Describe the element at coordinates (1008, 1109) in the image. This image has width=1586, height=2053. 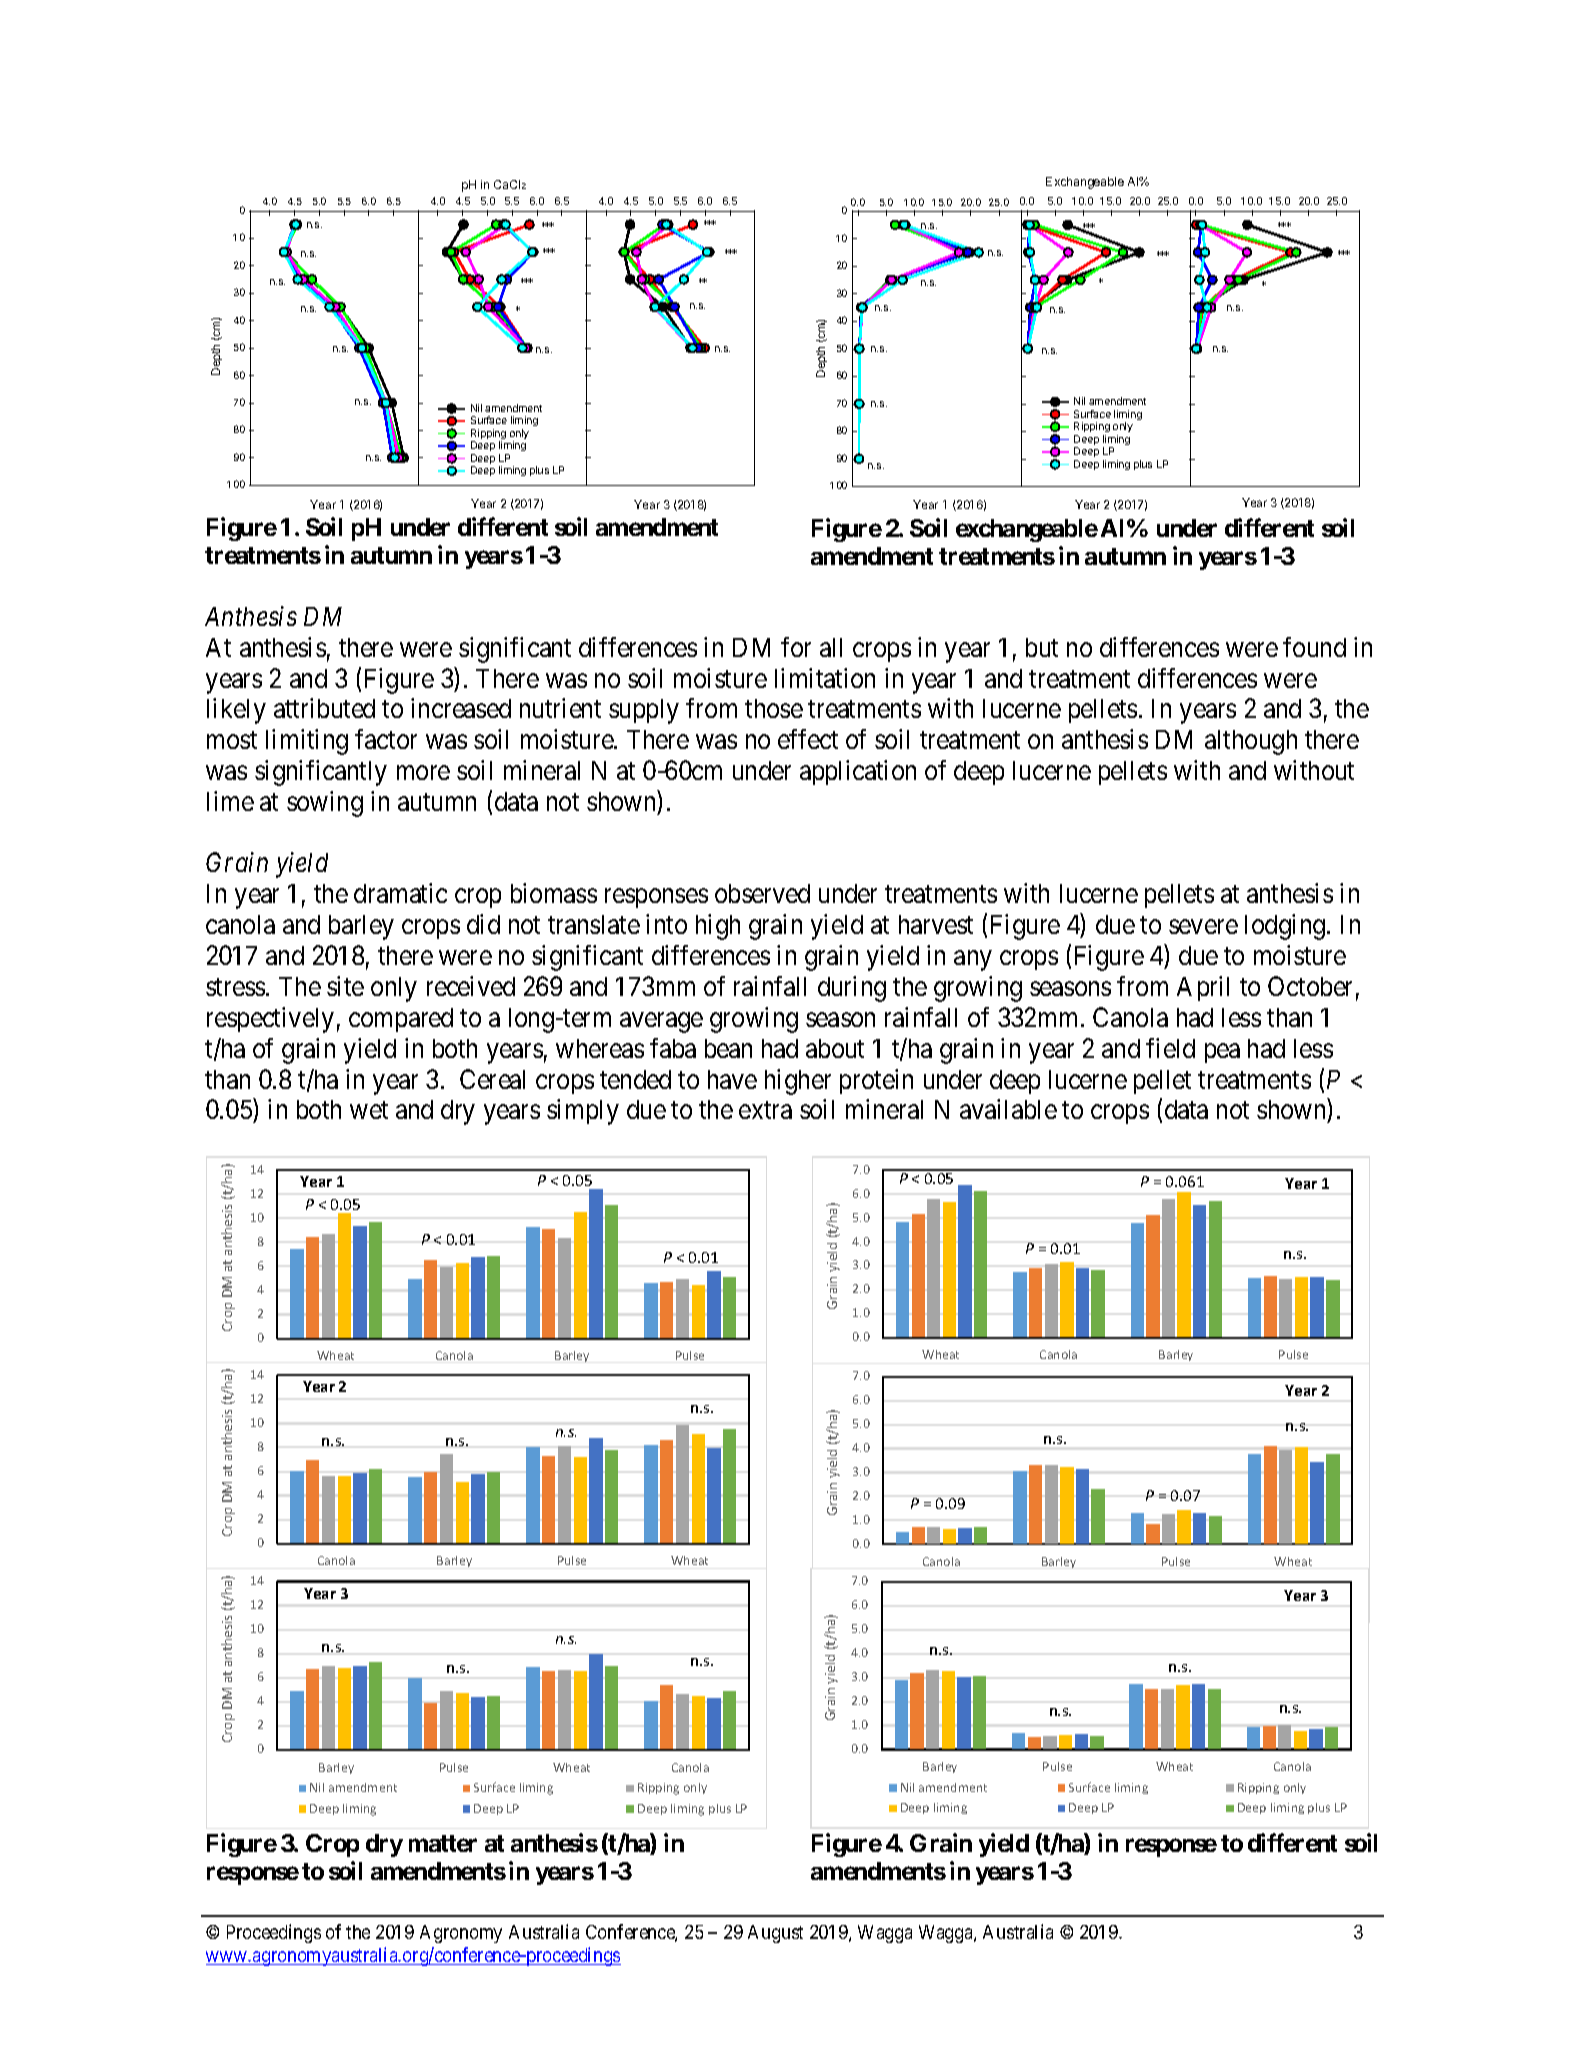
I see `available` at that location.
